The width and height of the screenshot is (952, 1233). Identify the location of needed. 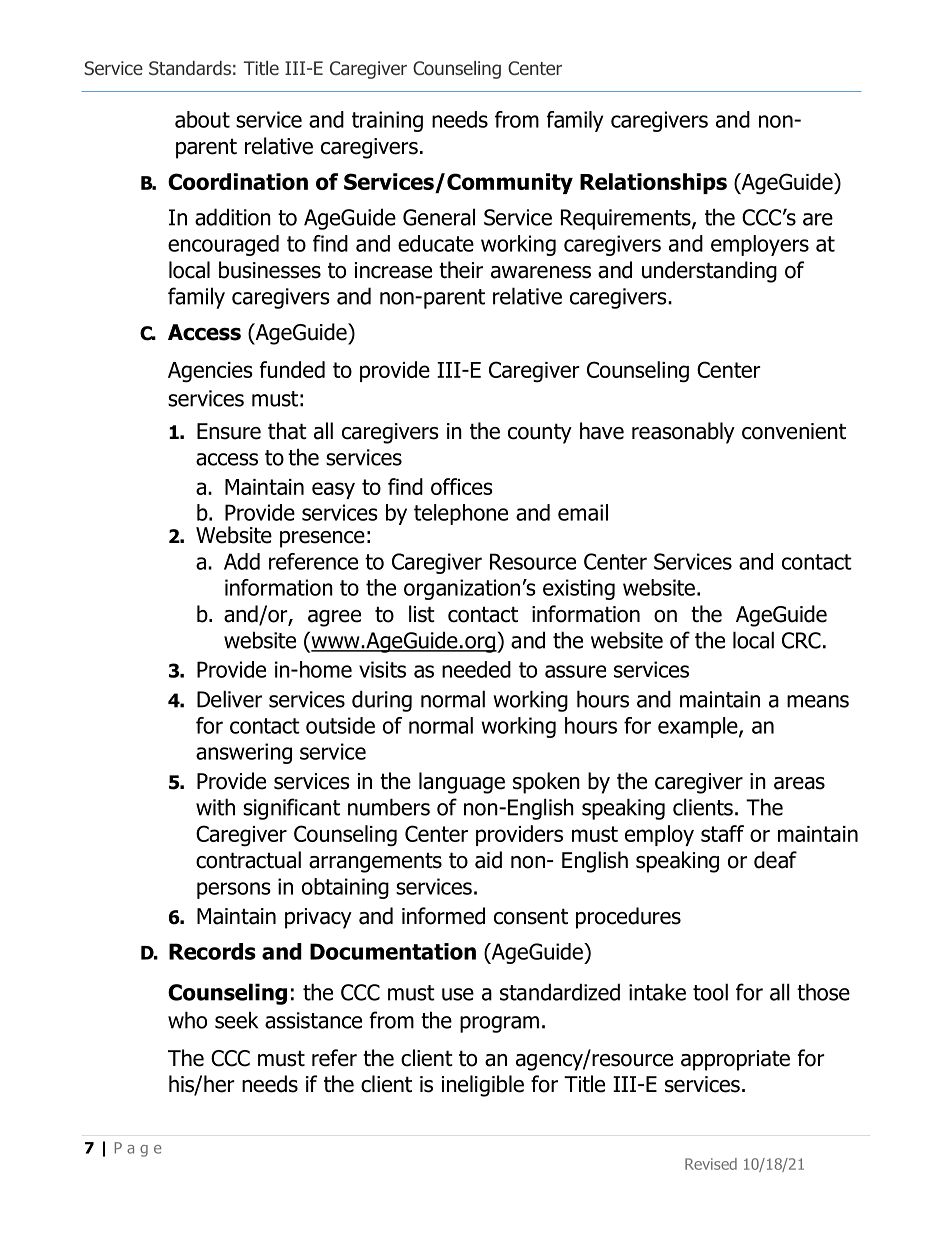
(476, 669).
